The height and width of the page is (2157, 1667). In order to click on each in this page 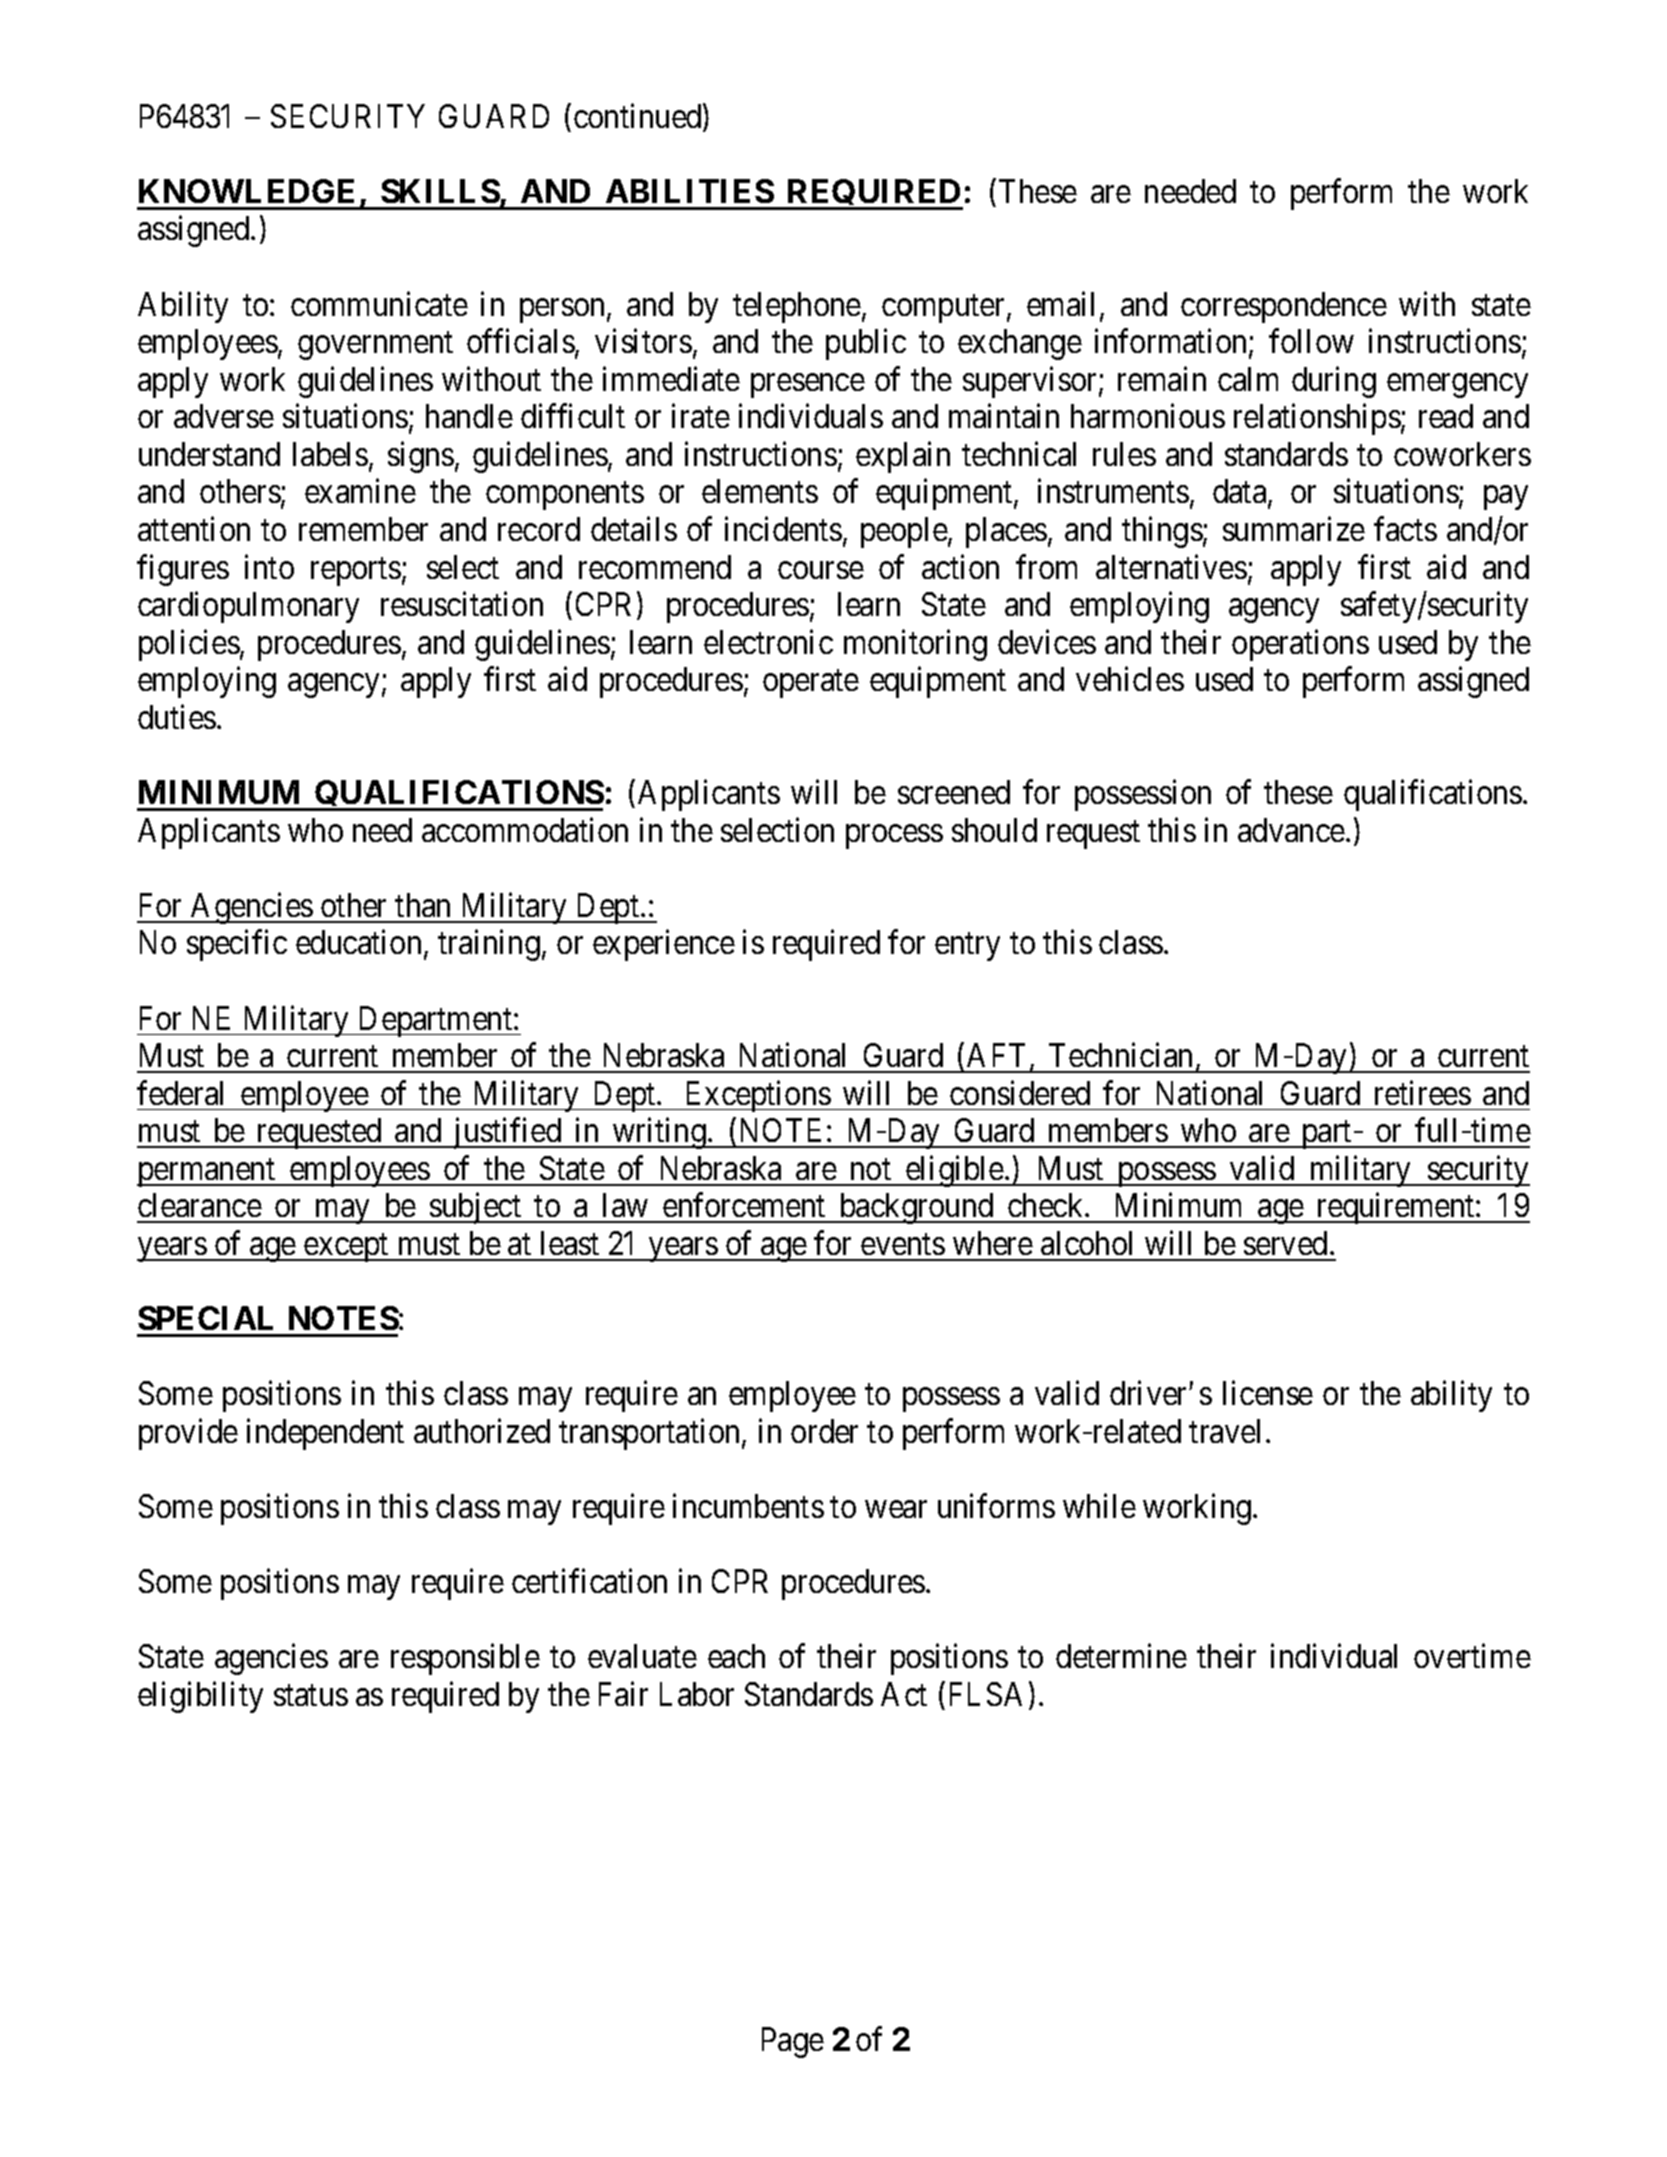, I will do `click(736, 1656)`.
